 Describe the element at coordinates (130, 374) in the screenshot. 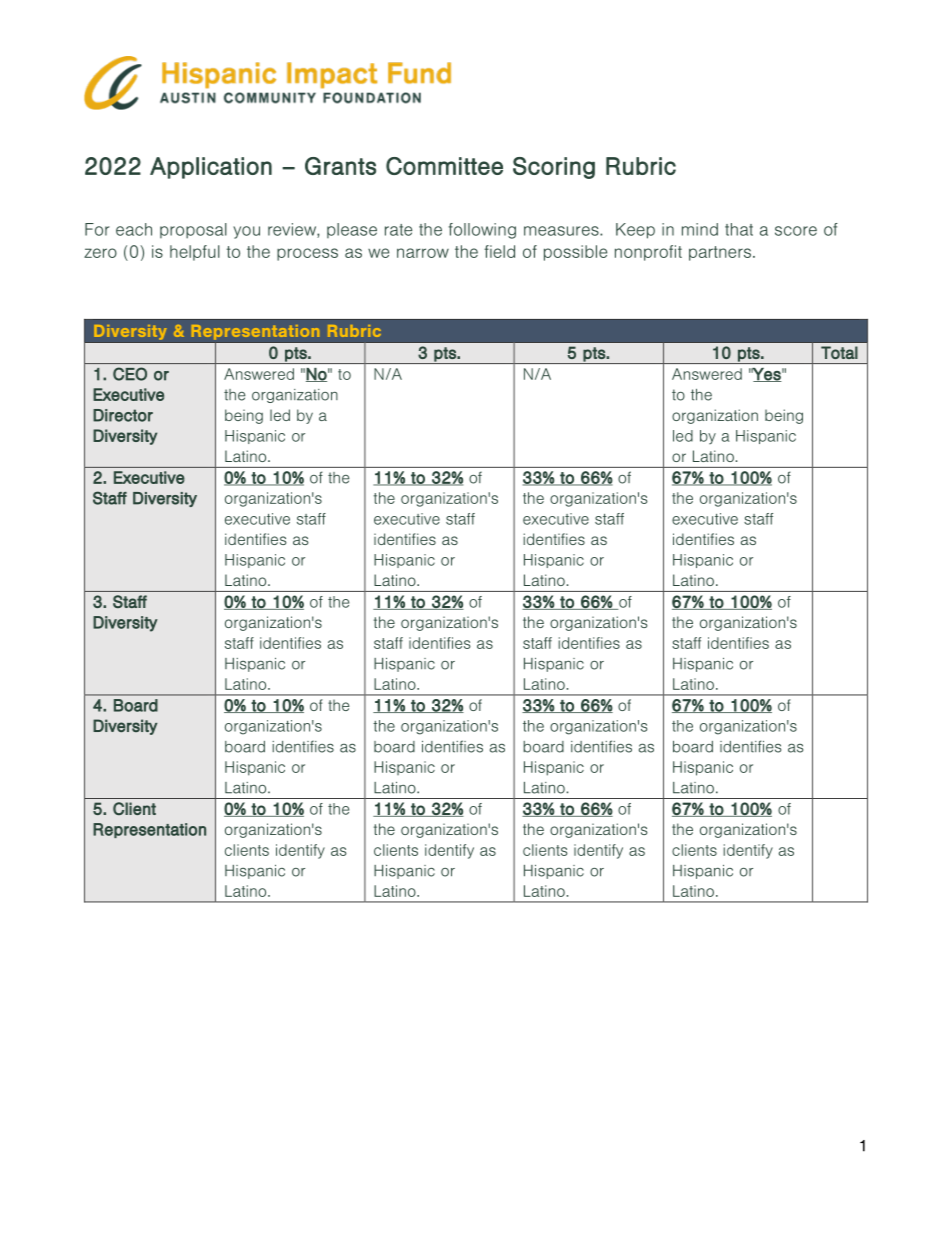

I see `CEO` at that location.
